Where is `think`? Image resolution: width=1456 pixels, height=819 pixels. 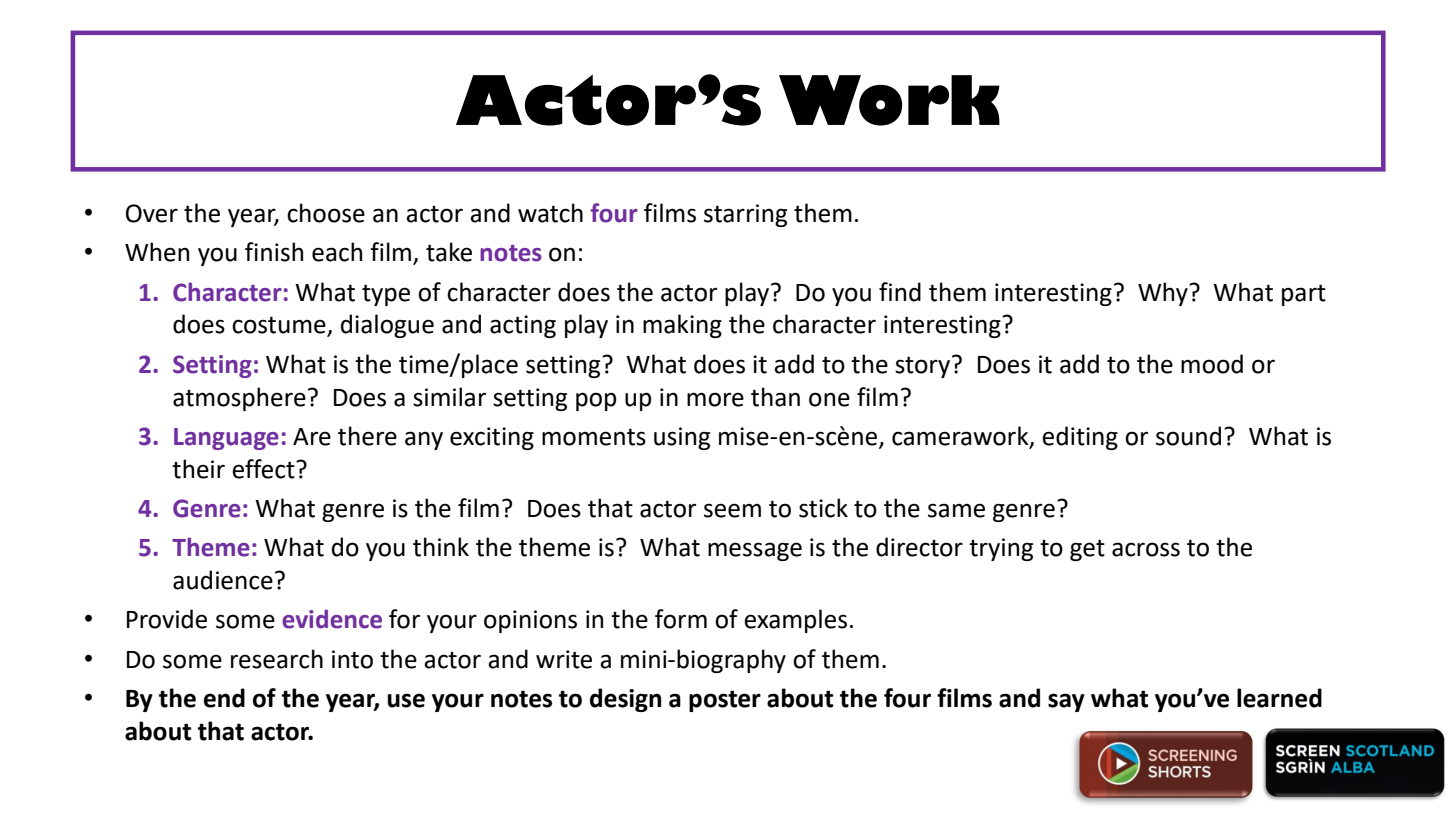
think is located at coordinates (441, 547).
